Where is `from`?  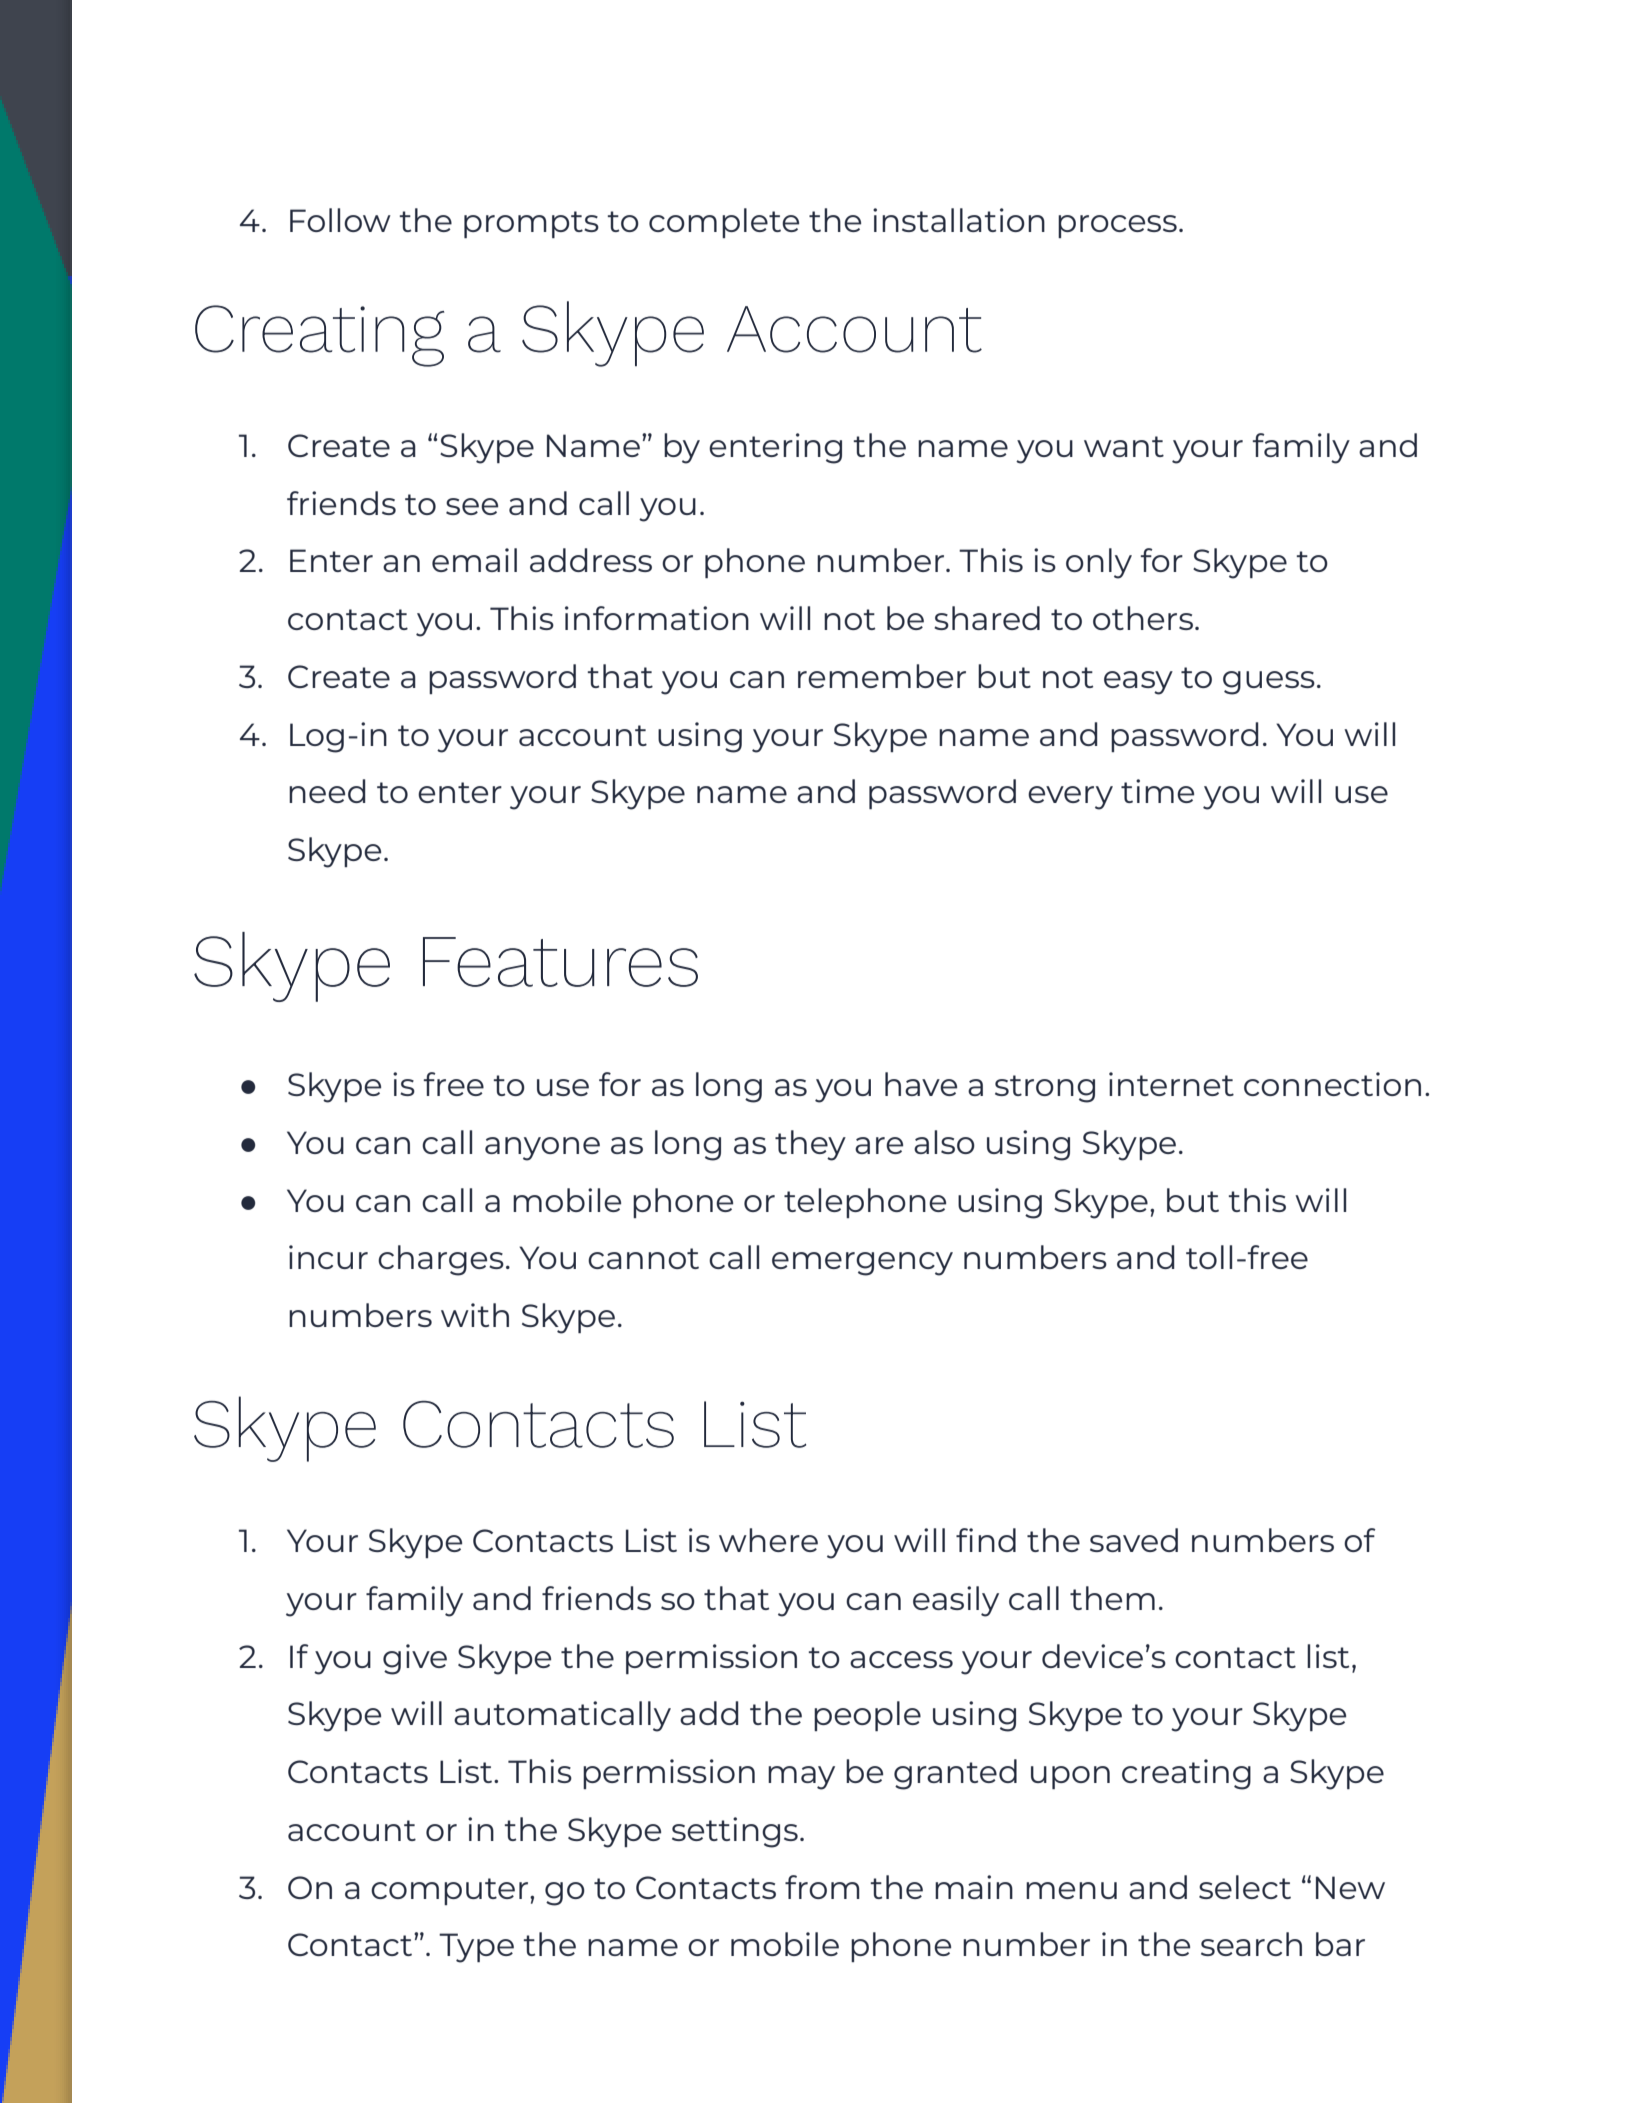
from is located at coordinates (822, 1887).
